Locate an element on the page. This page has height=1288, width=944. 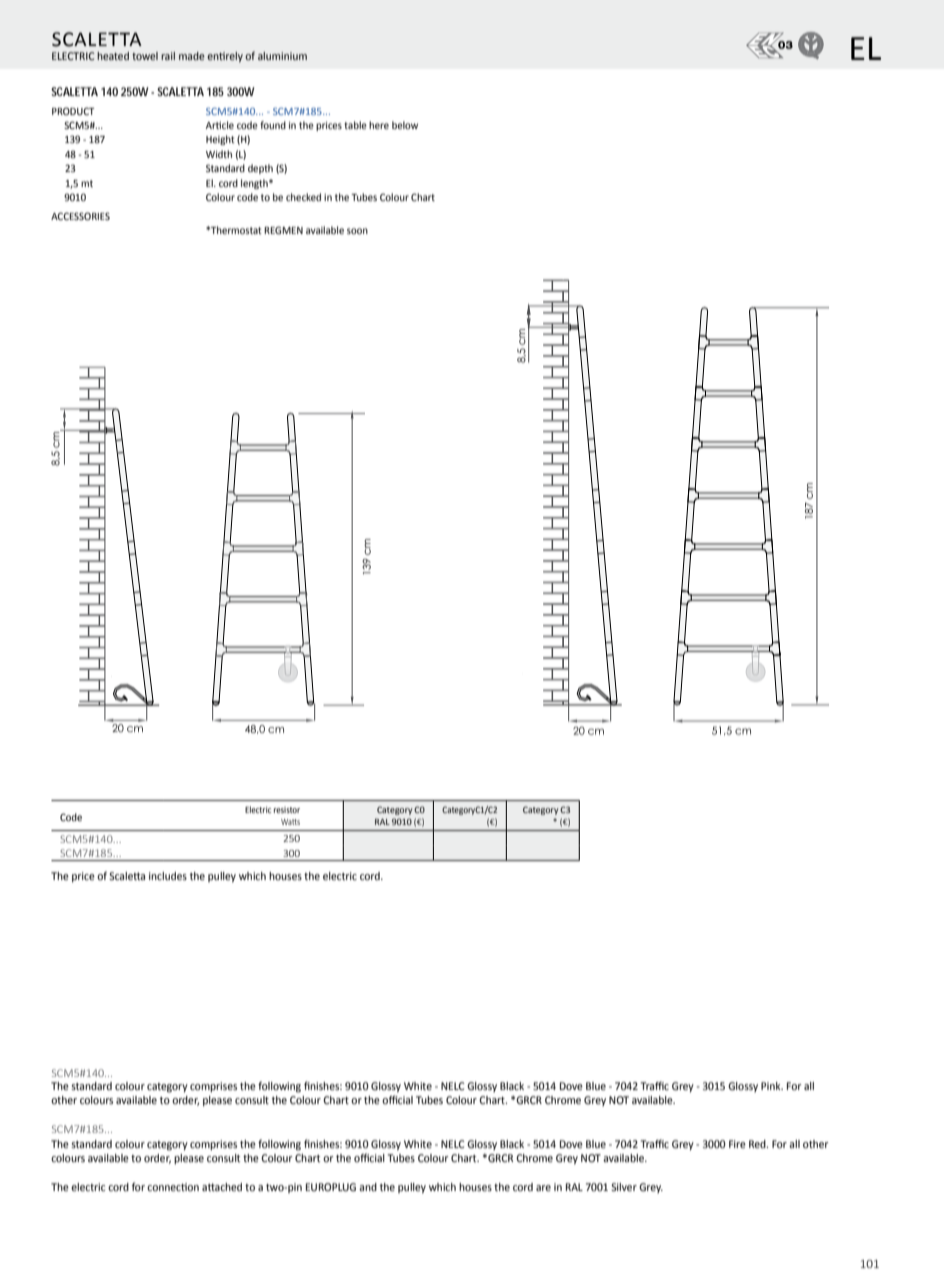
are is located at coordinates (543, 1188).
